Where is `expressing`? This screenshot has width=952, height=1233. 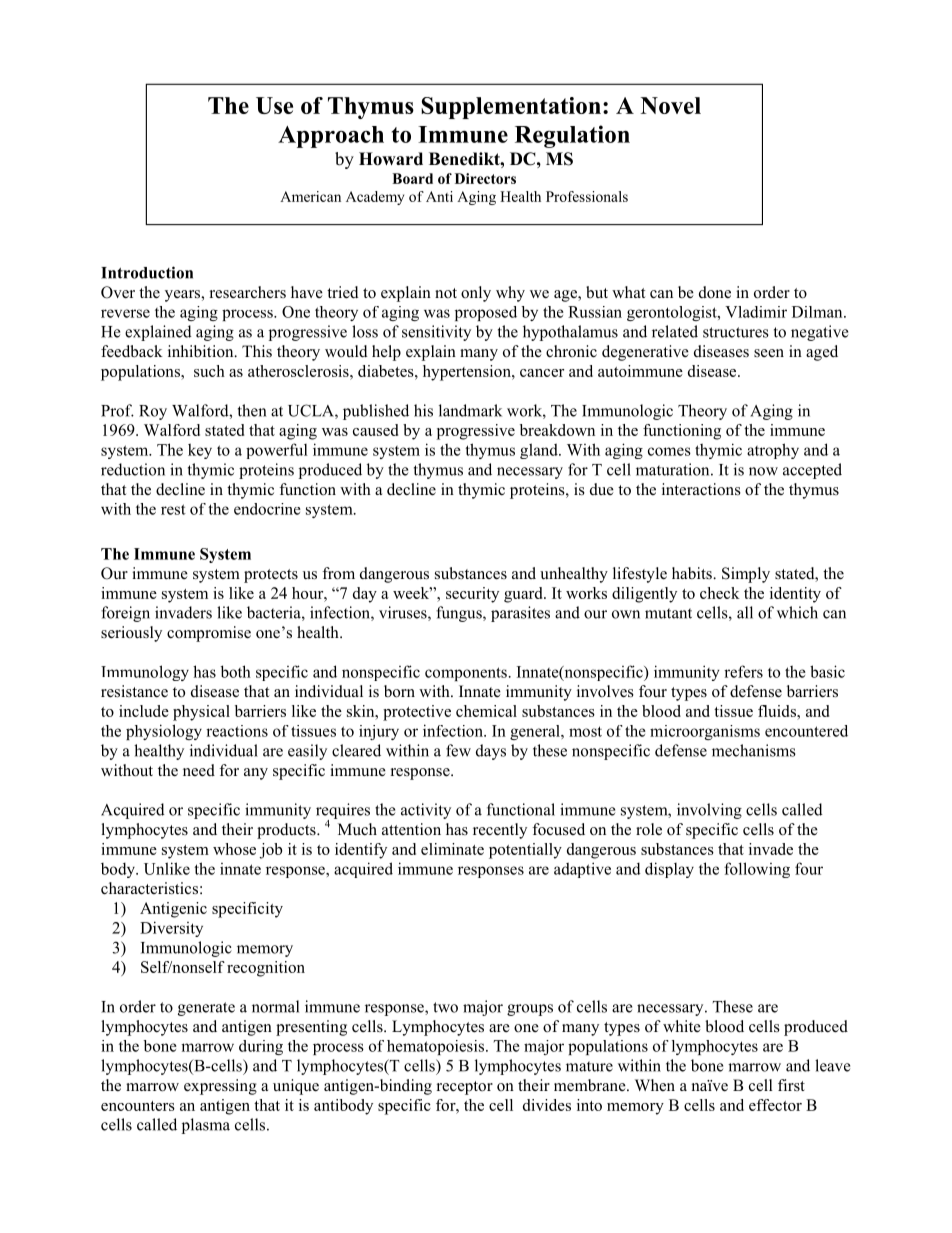
expressing is located at coordinates (220, 1087).
